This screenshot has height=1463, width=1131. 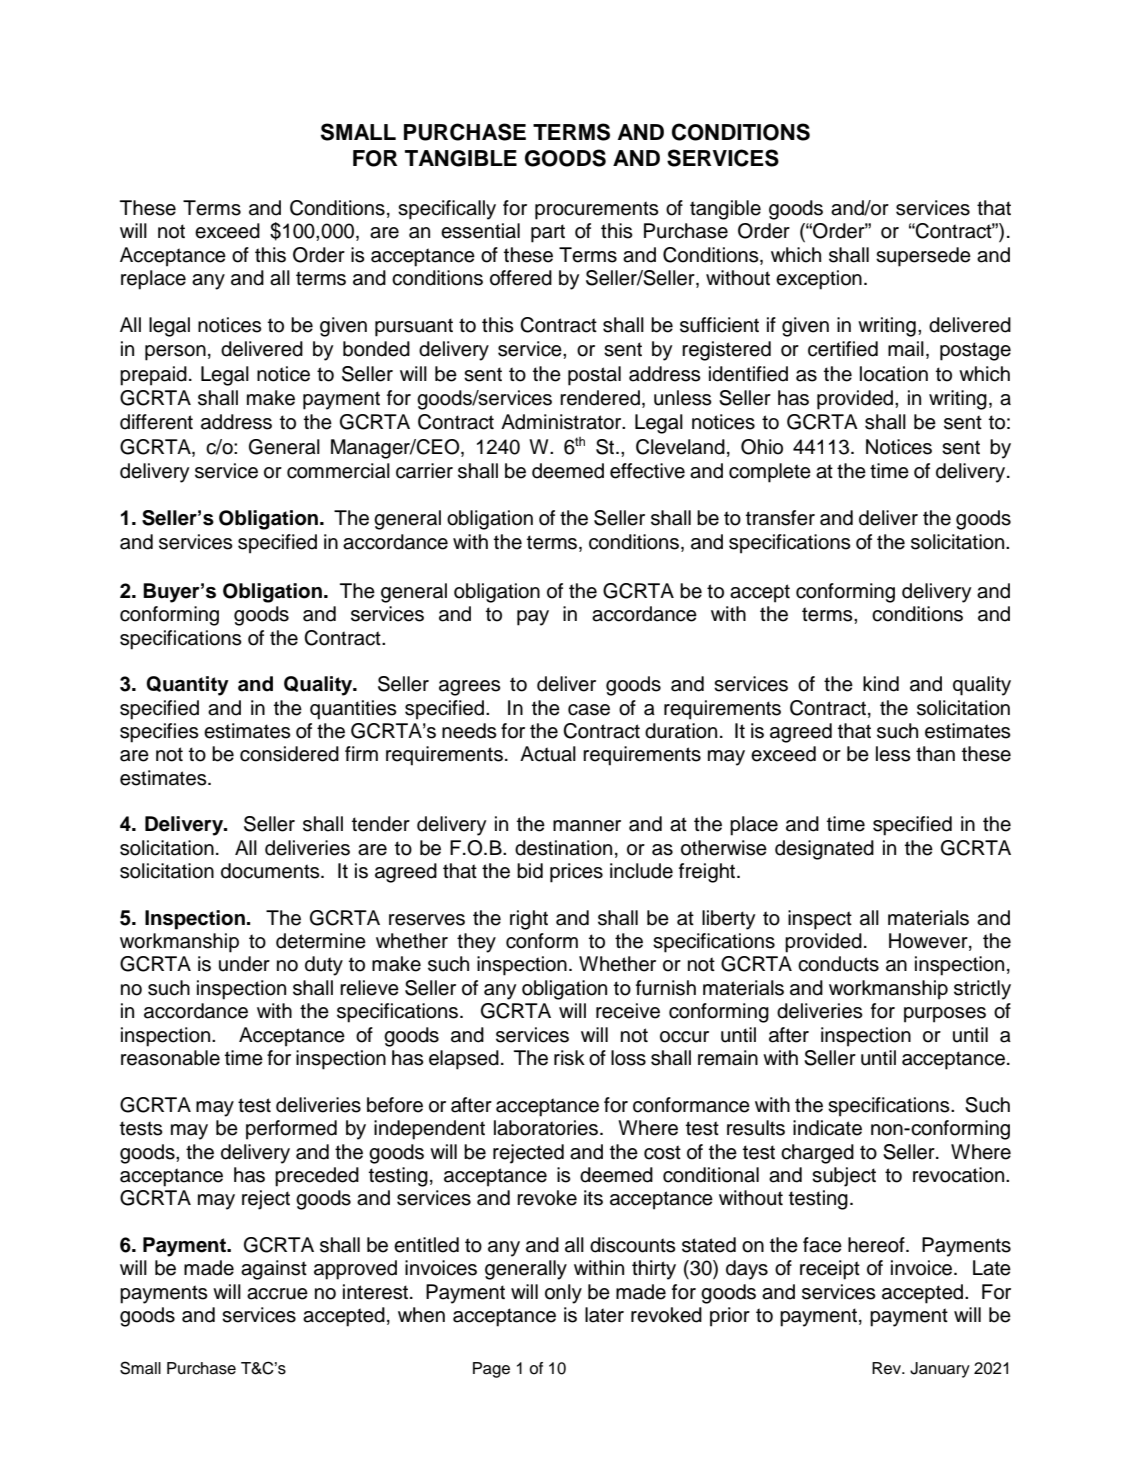 What do you see at coordinates (940, 1370) in the screenshot?
I see `January` at bounding box center [940, 1370].
